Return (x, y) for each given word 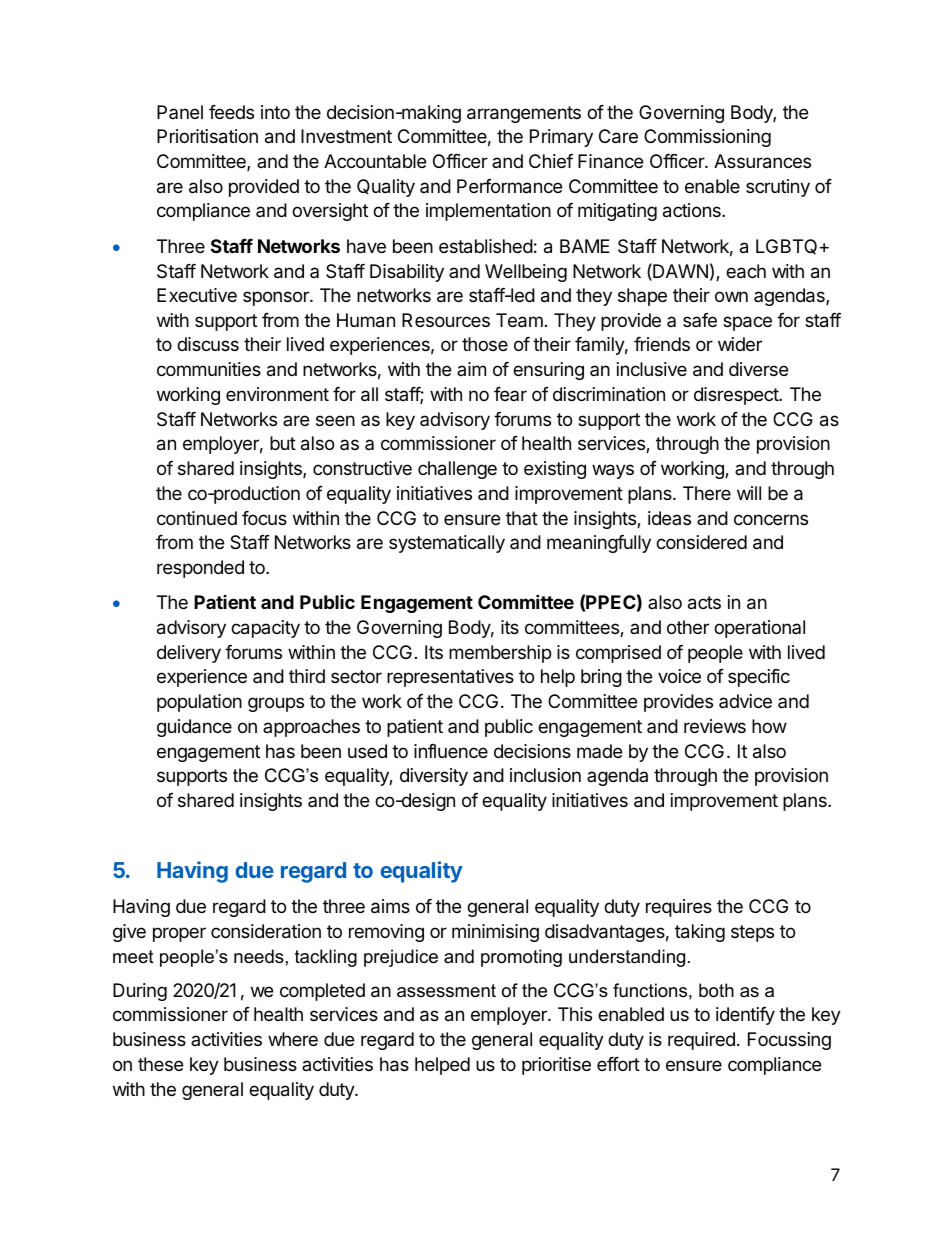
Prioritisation (207, 136)
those (485, 344)
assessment (446, 991)
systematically (447, 544)
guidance (194, 728)
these (160, 1064)
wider (740, 344)
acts (704, 603)
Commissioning (707, 138)
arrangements (524, 114)
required (701, 1041)
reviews (715, 726)
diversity (434, 777)
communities (209, 369)
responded (200, 569)
